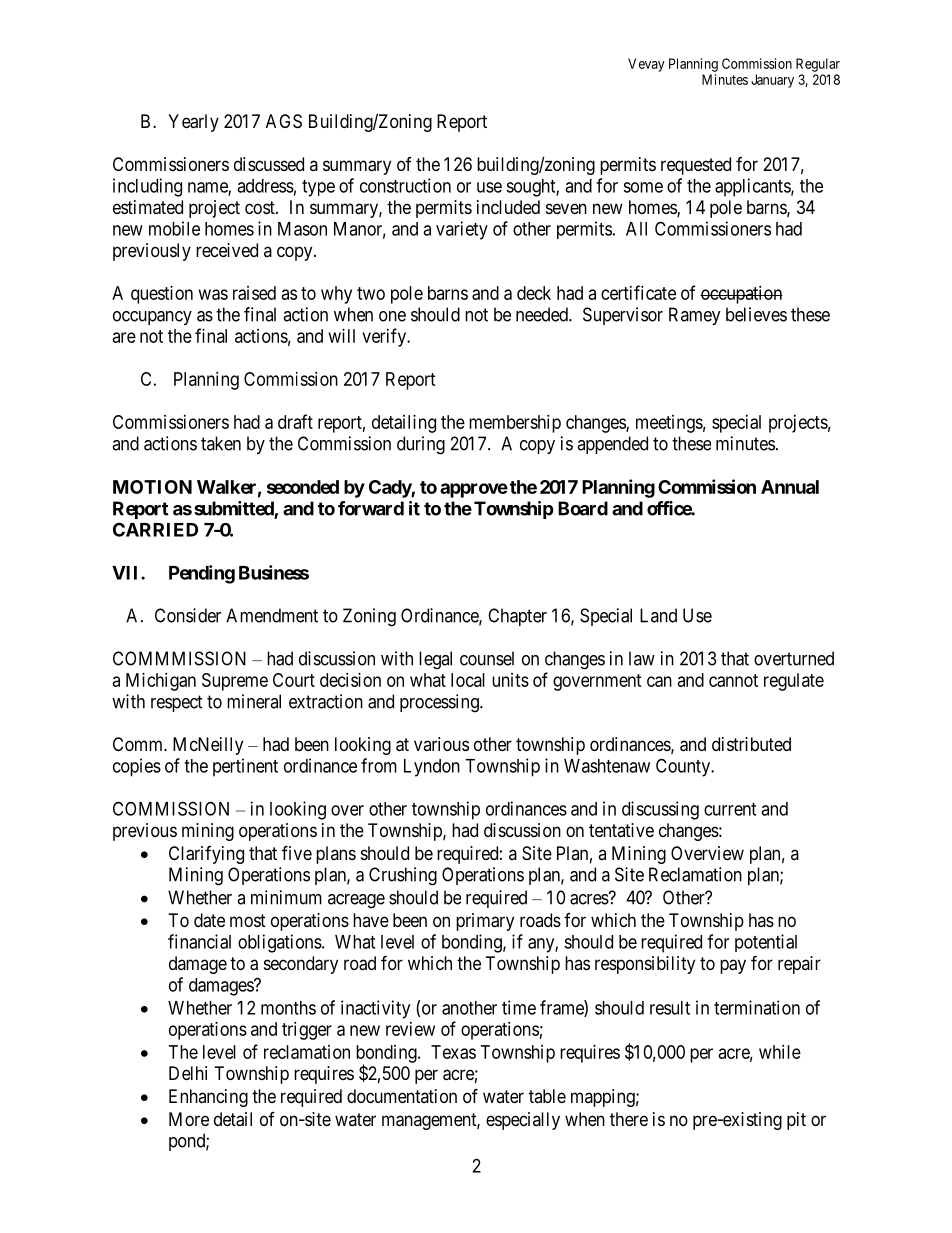  I want to click on believes, so click(756, 314).
